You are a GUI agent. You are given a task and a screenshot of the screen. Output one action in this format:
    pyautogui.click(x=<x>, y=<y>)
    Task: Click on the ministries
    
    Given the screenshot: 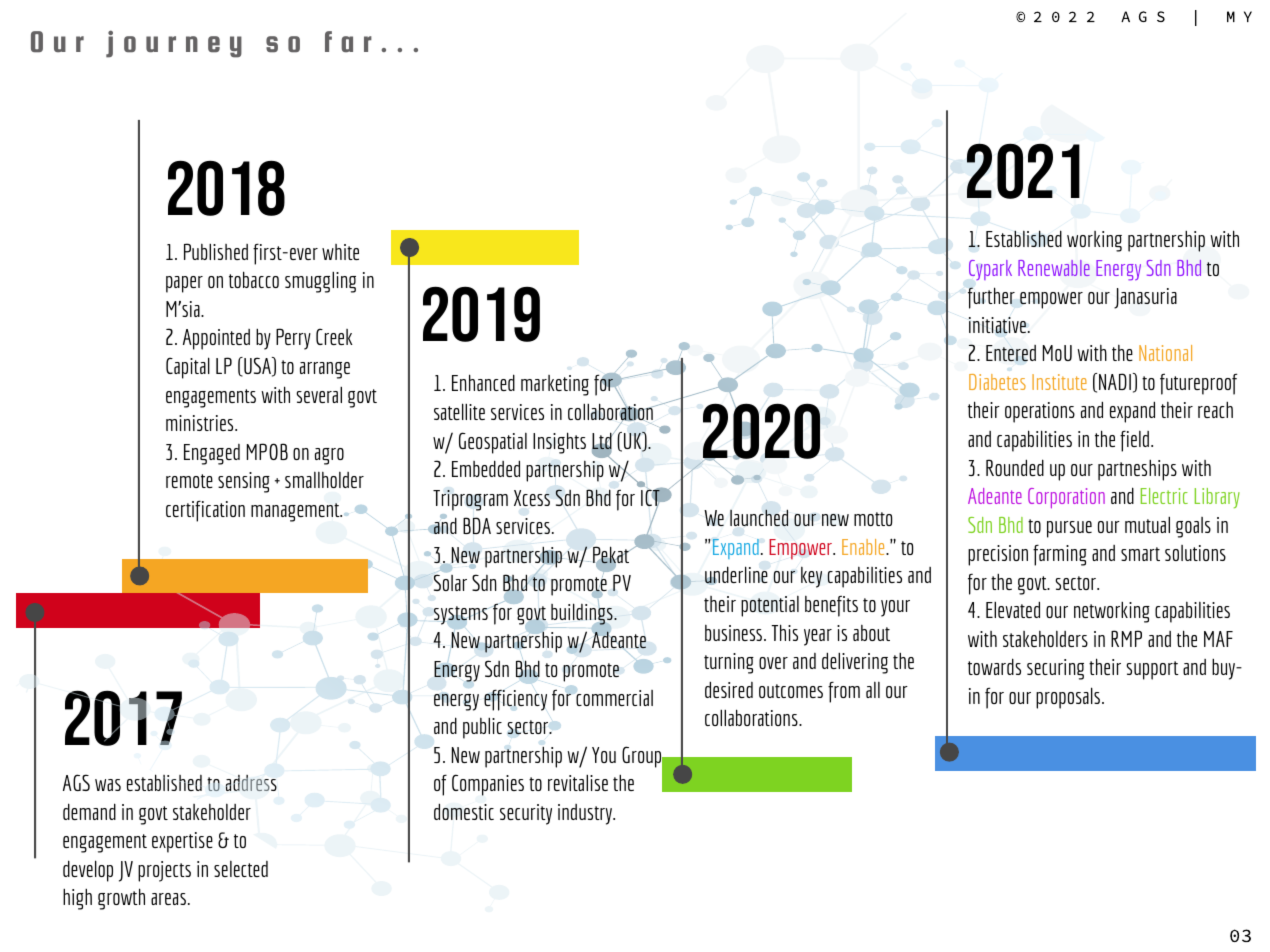 What is the action you would take?
    pyautogui.click(x=201, y=423)
